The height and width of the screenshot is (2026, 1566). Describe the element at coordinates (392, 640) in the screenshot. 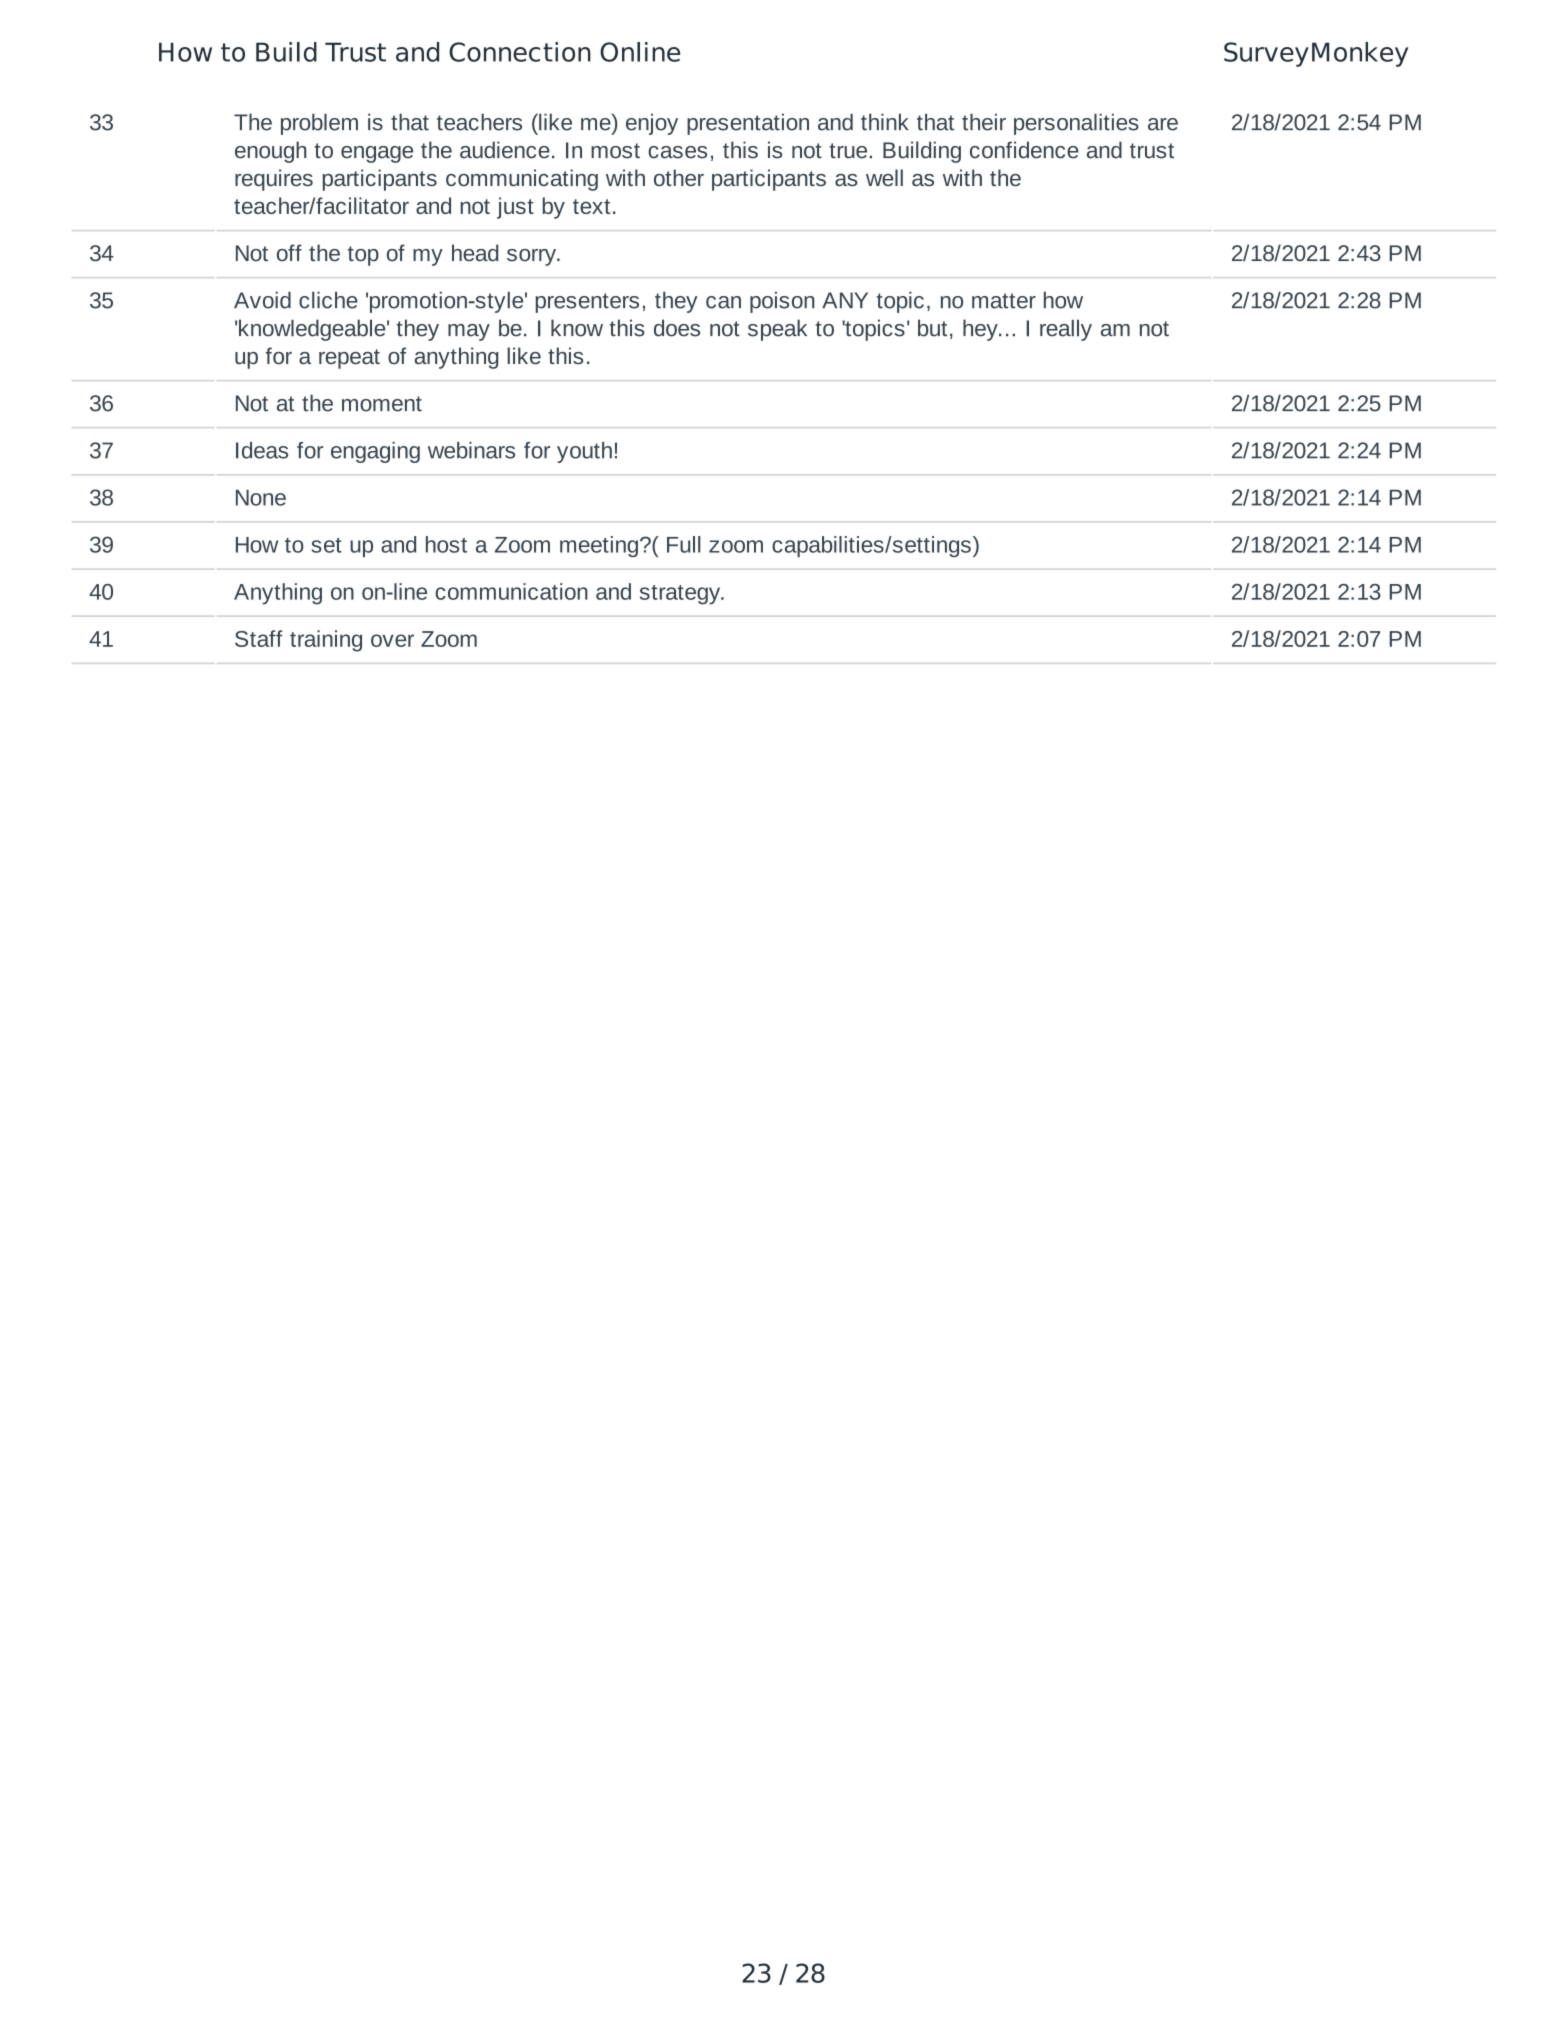

I see `over` at that location.
